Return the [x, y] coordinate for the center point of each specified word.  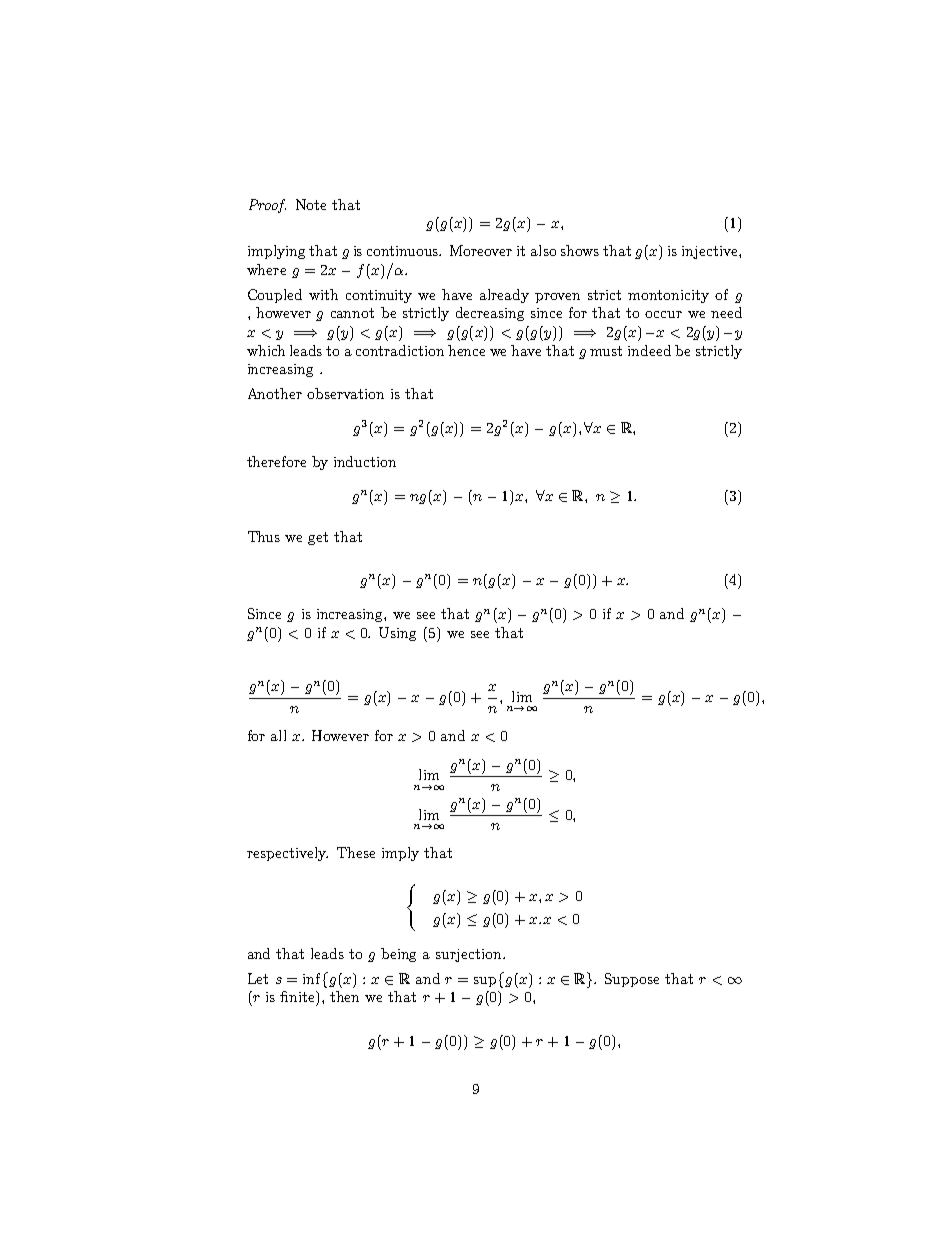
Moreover [481, 250]
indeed [649, 350]
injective [711, 252]
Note [311, 204]
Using [397, 634]
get [318, 538]
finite [298, 996]
